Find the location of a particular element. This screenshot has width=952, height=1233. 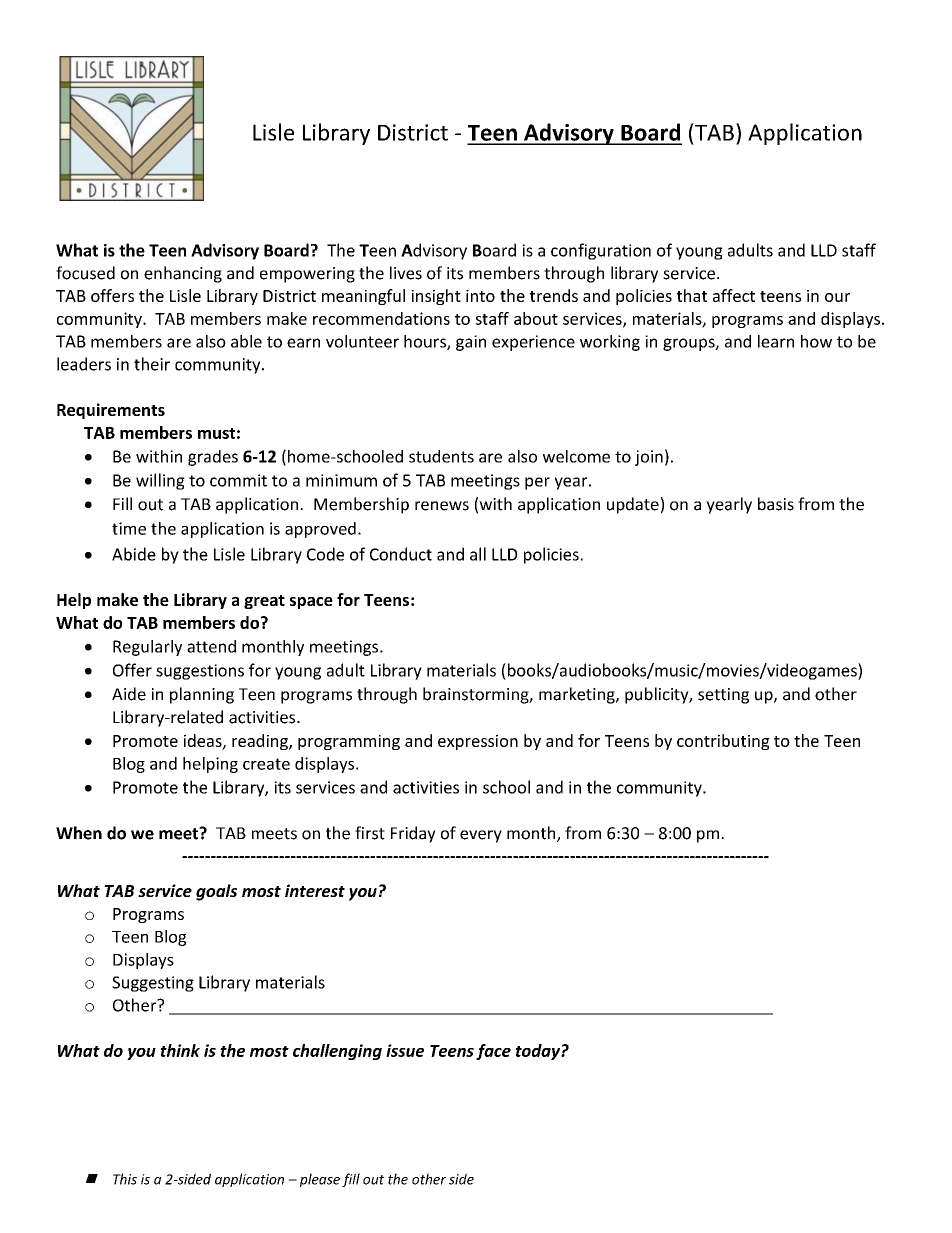

insight is located at coordinates (436, 297).
